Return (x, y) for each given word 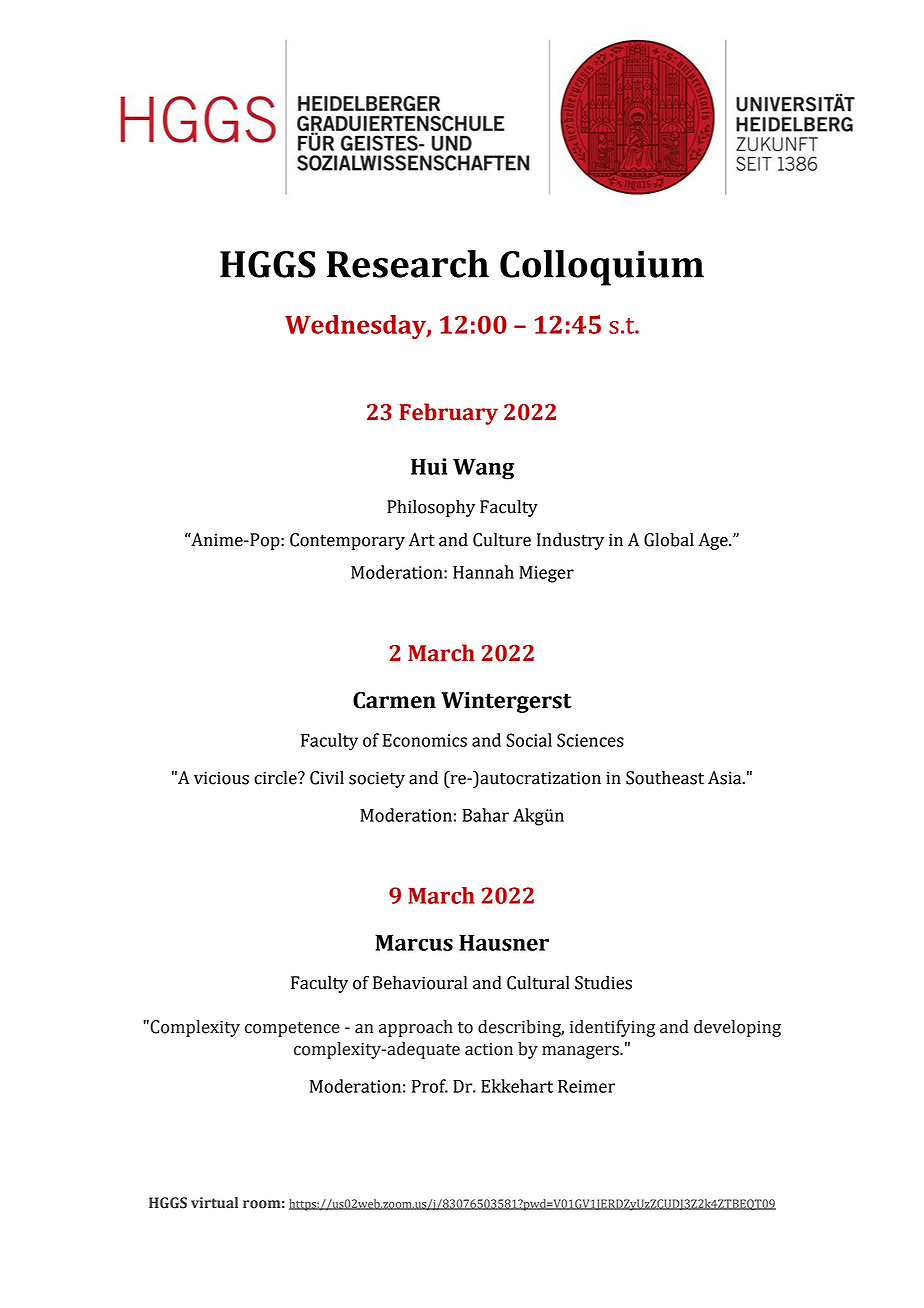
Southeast (665, 777)
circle (276, 777)
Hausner (504, 942)
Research (408, 264)
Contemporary (347, 541)
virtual (214, 1203)
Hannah (483, 572)
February (448, 414)
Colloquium (602, 268)
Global (669, 539)
